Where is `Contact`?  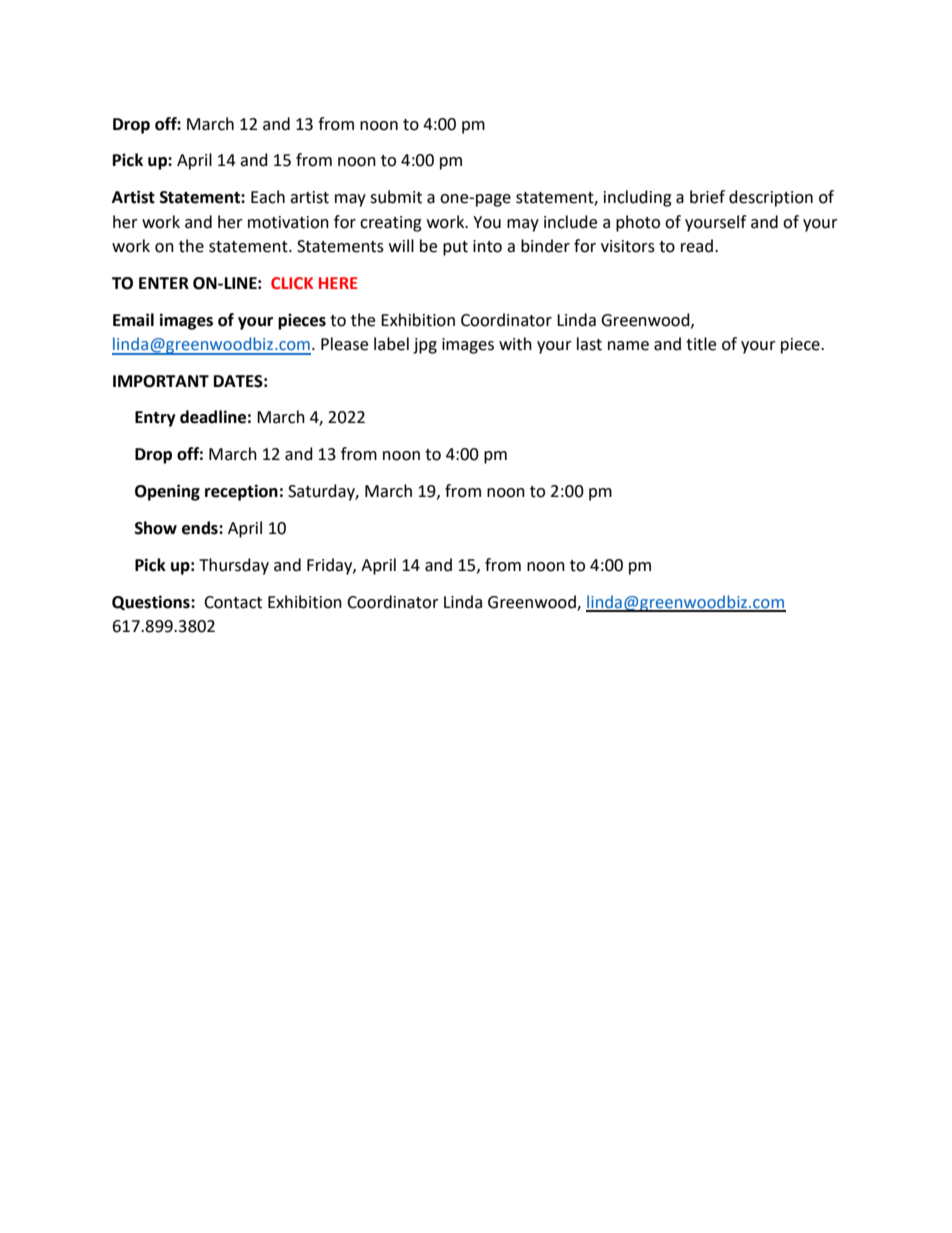
Contact is located at coordinates (233, 602).
